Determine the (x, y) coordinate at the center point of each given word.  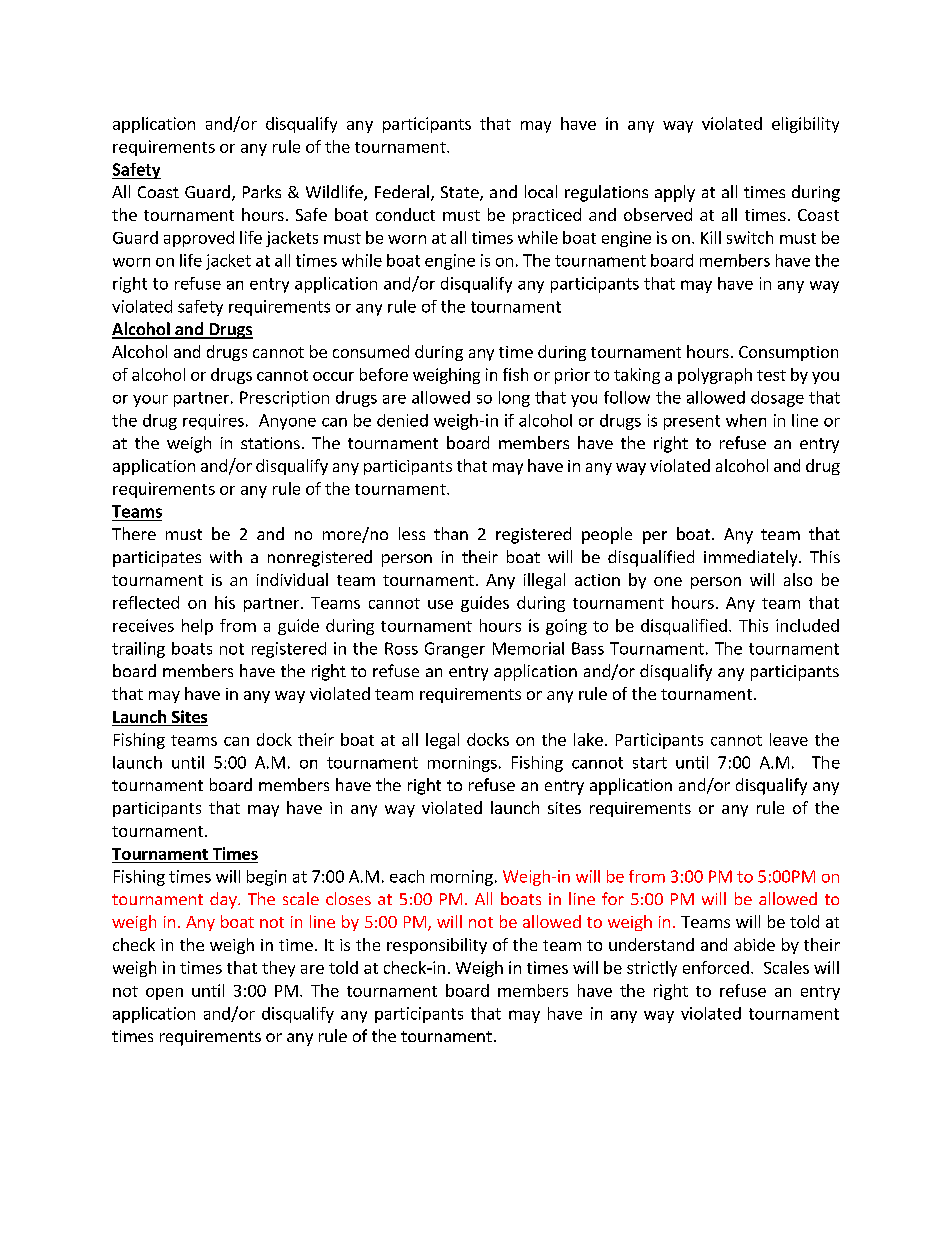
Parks (262, 191)
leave (789, 739)
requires (213, 422)
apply (675, 193)
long (514, 399)
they (278, 969)
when (746, 420)
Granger (455, 650)
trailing (138, 650)
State (461, 193)
